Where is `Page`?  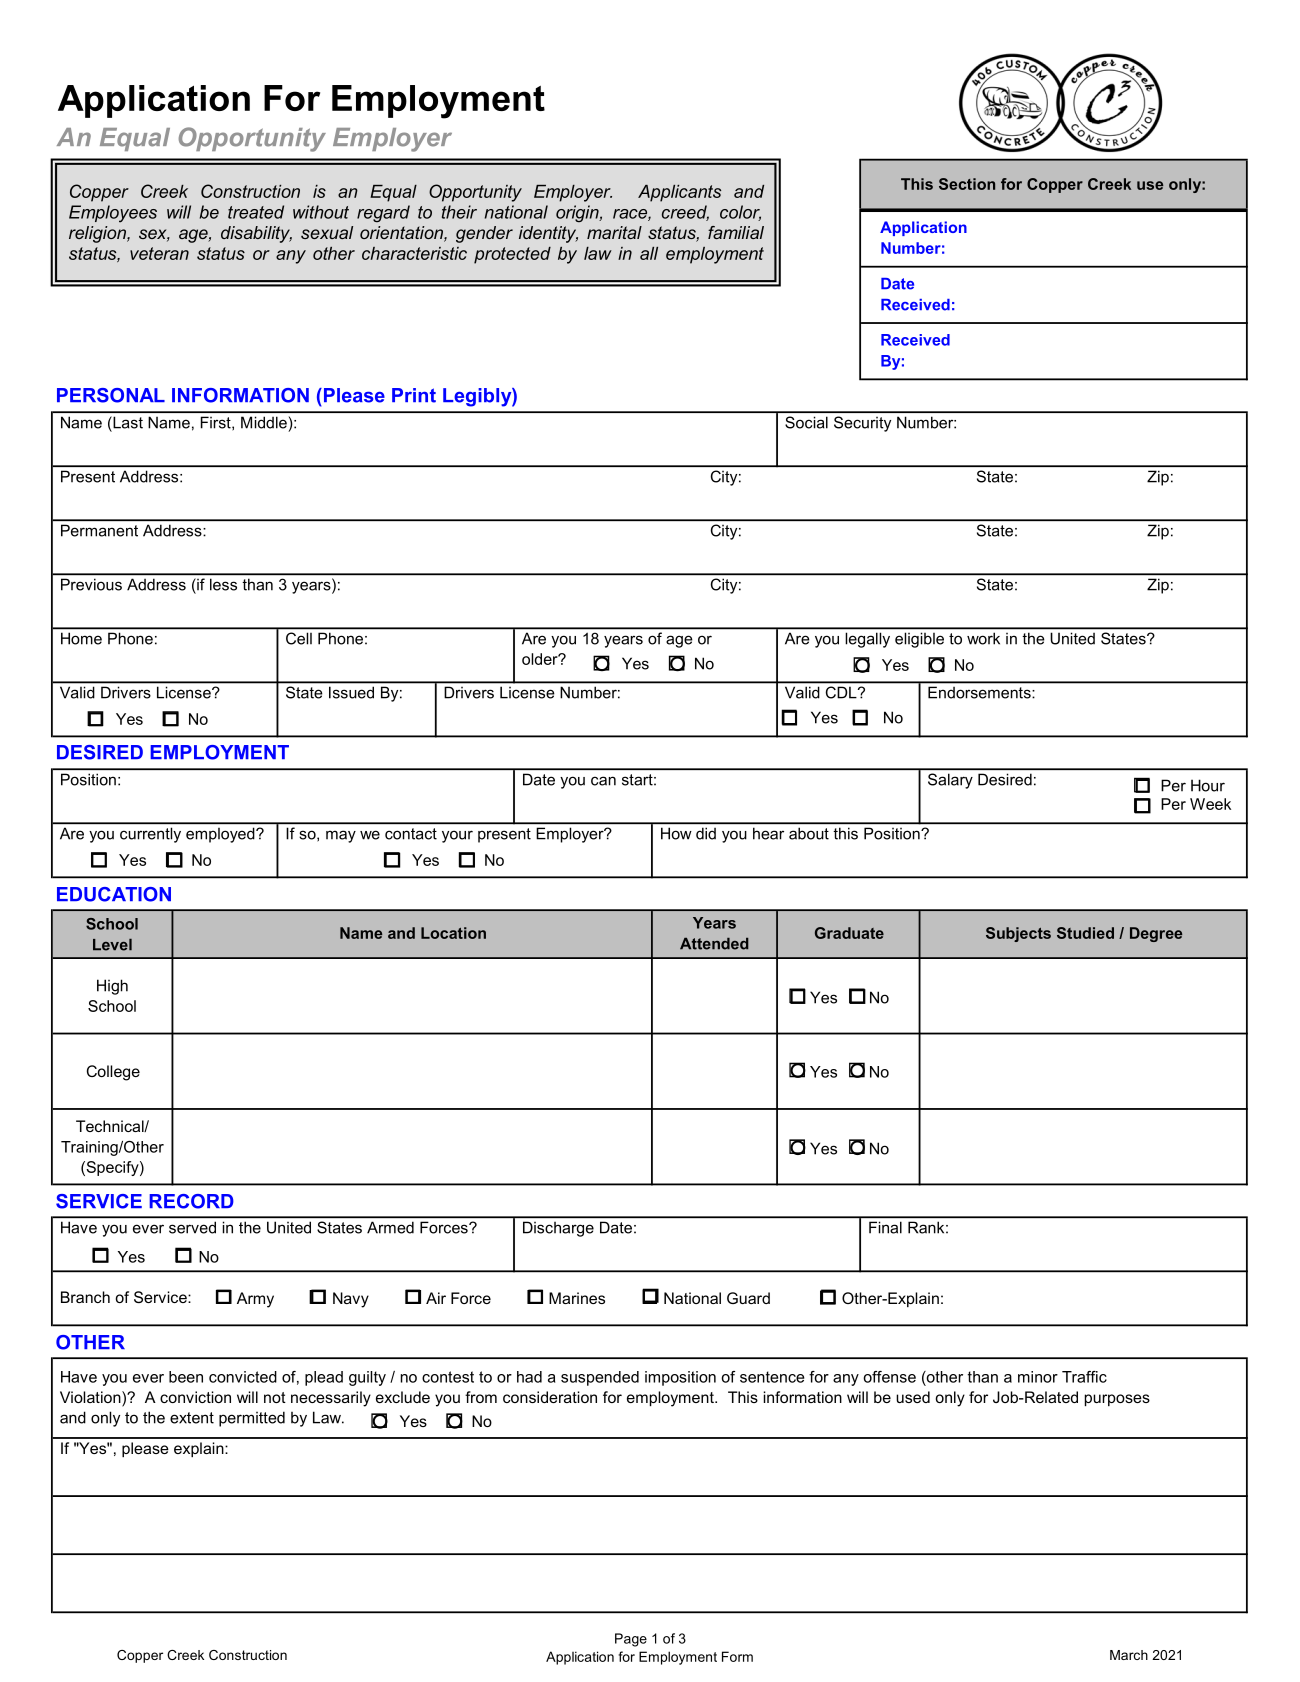
Page is located at coordinates (631, 1640).
